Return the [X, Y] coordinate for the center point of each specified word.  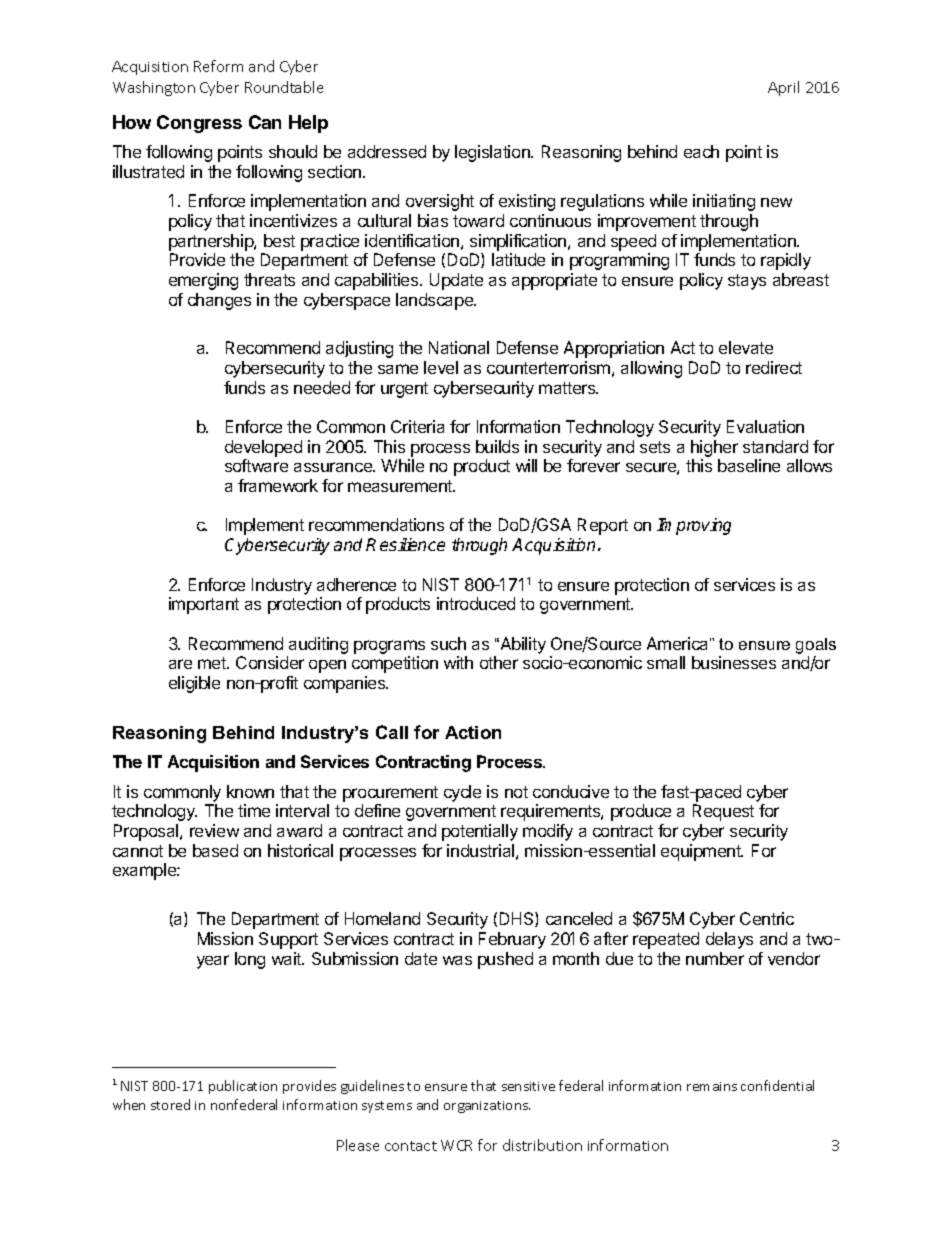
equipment [702, 852]
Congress [199, 124]
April [783, 88]
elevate [746, 347]
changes [219, 301]
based [215, 850]
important [204, 605]
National [459, 347]
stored [170, 1104]
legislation [493, 153]
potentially [480, 832]
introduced [476, 603]
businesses [734, 662]
